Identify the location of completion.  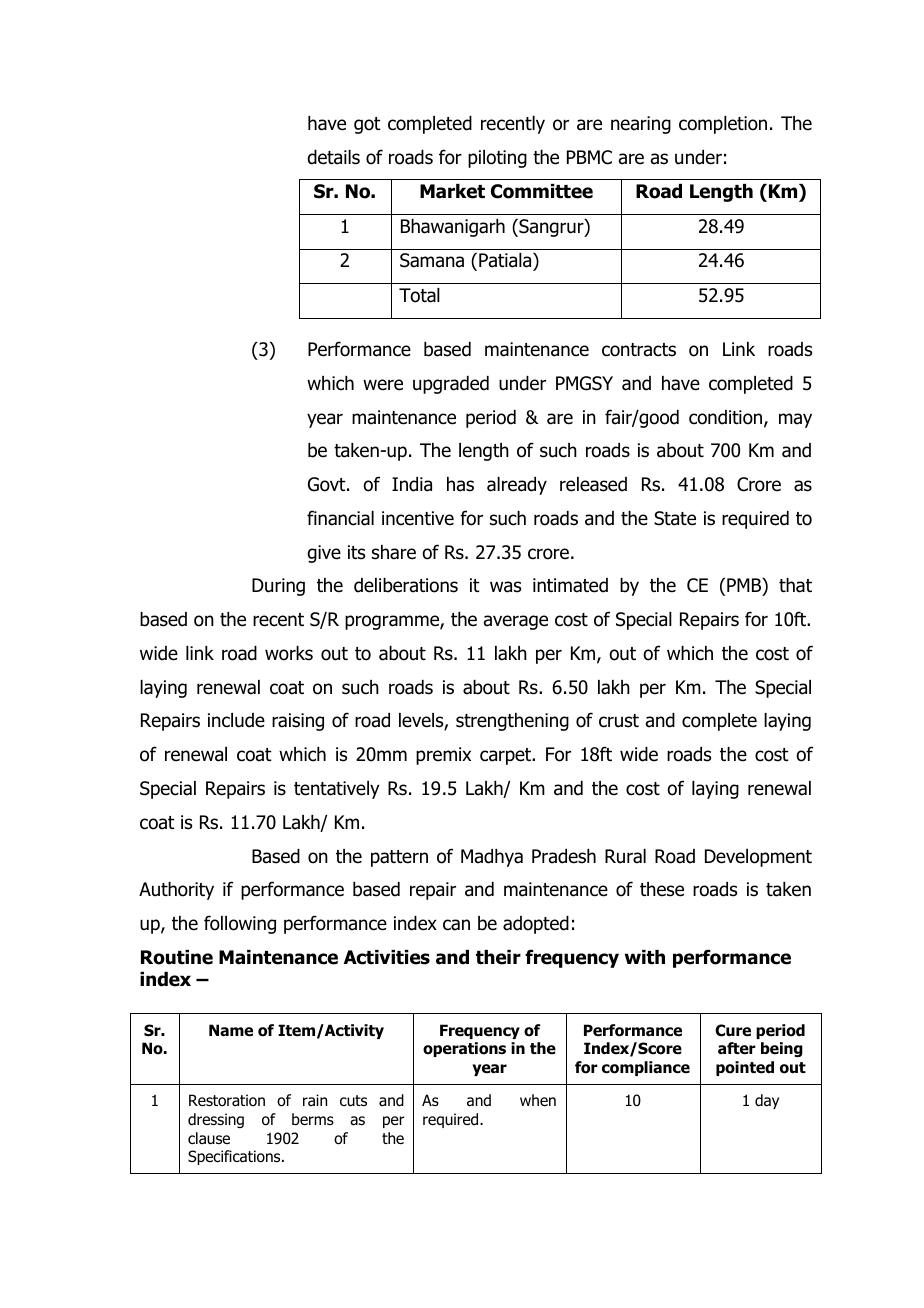
(723, 125).
